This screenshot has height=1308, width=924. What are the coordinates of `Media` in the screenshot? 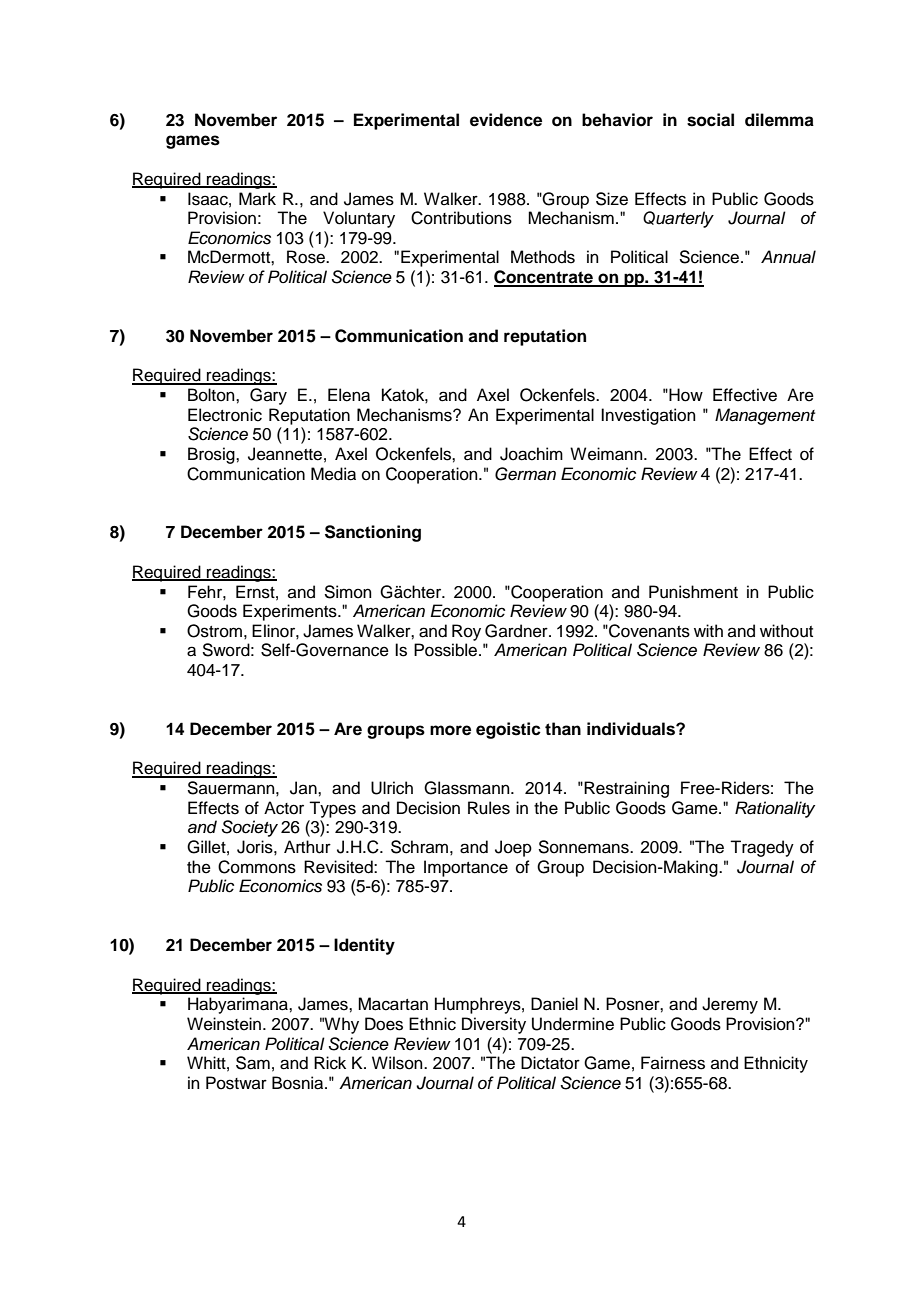 It's located at (333, 474).
